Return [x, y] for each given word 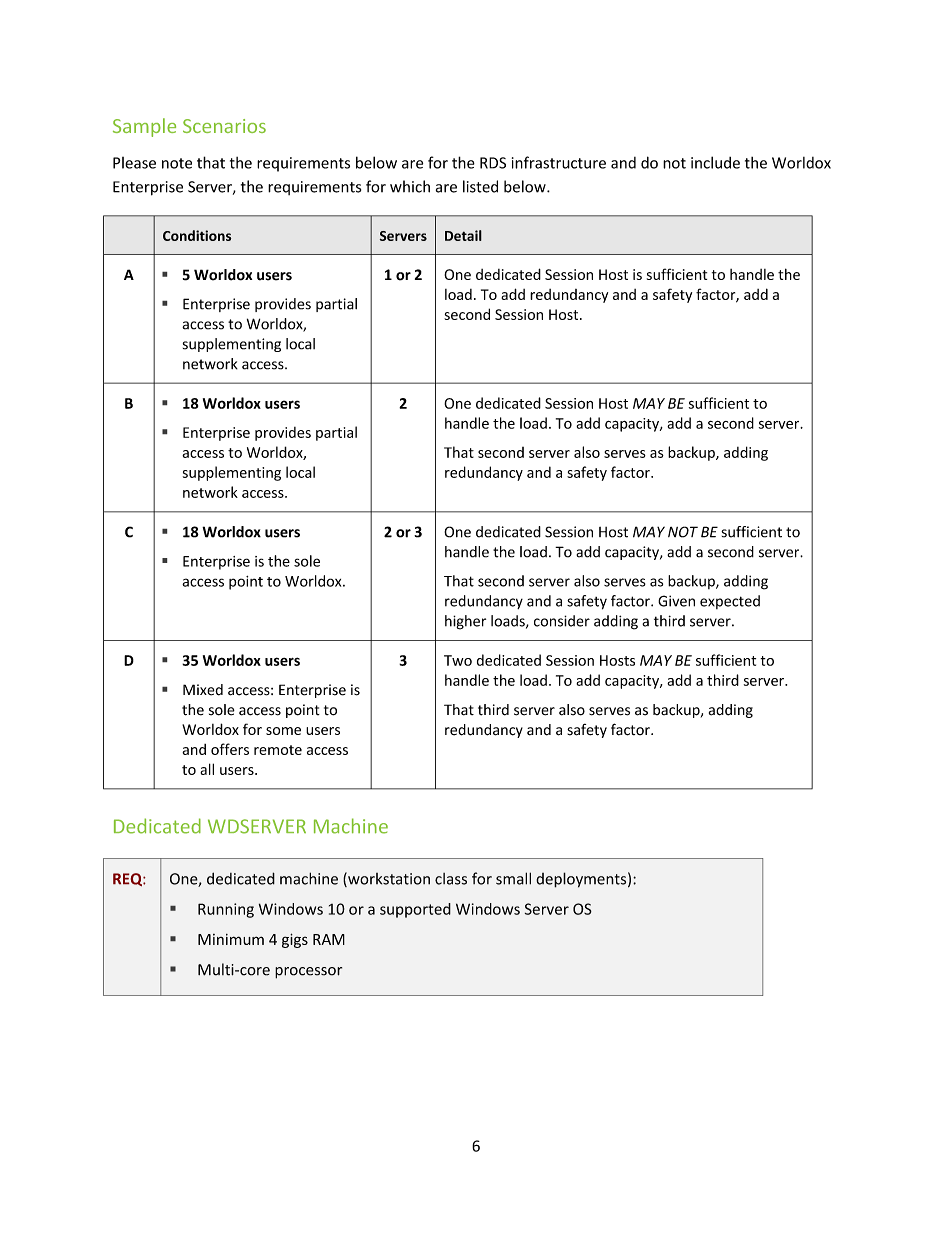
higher [465, 622]
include [715, 162]
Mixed [203, 690]
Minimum [231, 939]
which [410, 186]
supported [415, 910]
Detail [463, 235]
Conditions [197, 235]
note [177, 163]
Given [676, 601]
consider [562, 621]
